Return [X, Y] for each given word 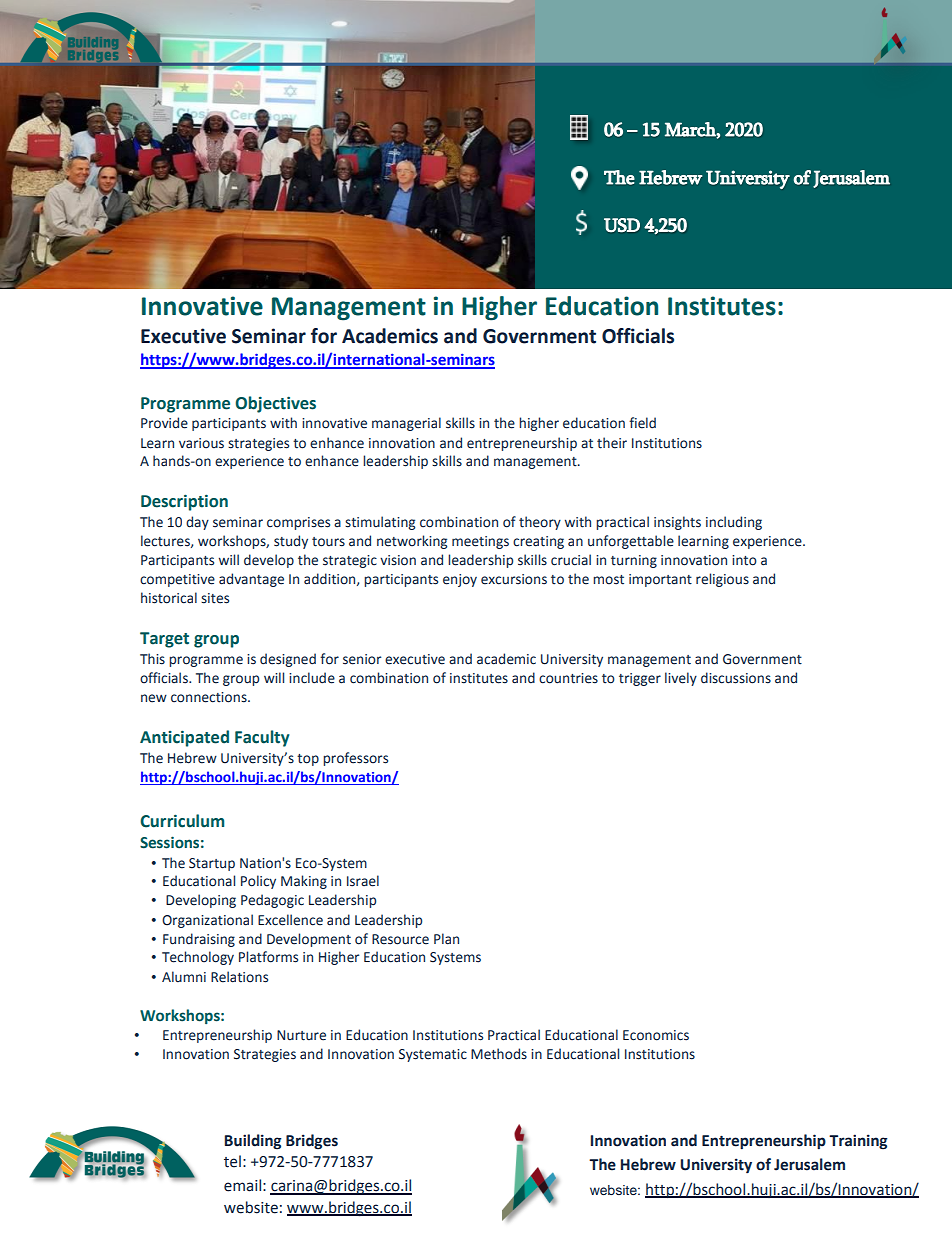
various [201, 443]
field [642, 423]
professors [355, 759]
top [308, 760]
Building [252, 1142]
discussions [736, 678]
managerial [406, 424]
